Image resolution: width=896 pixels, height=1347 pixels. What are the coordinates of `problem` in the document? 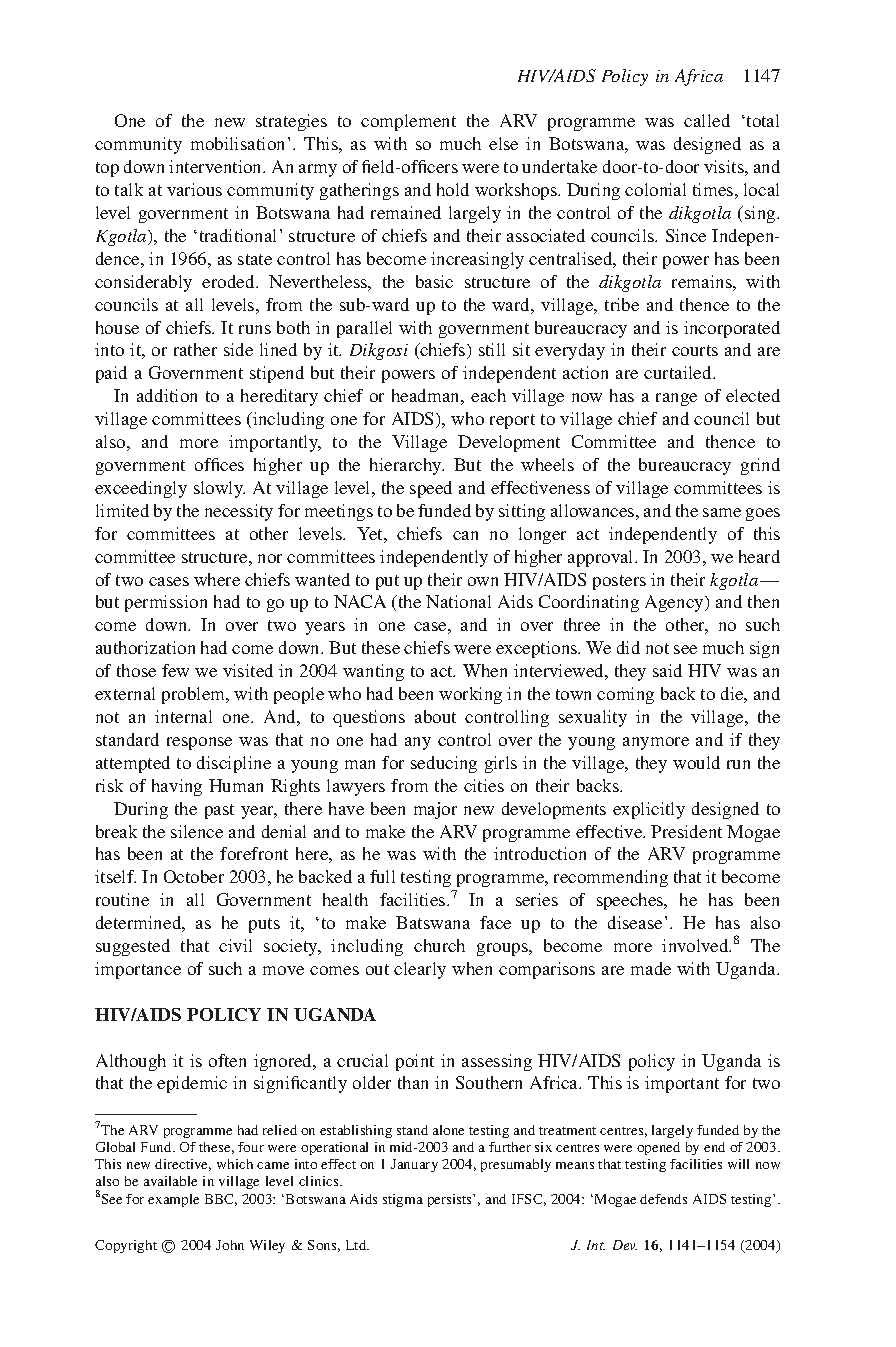 It's located at (195, 695).
